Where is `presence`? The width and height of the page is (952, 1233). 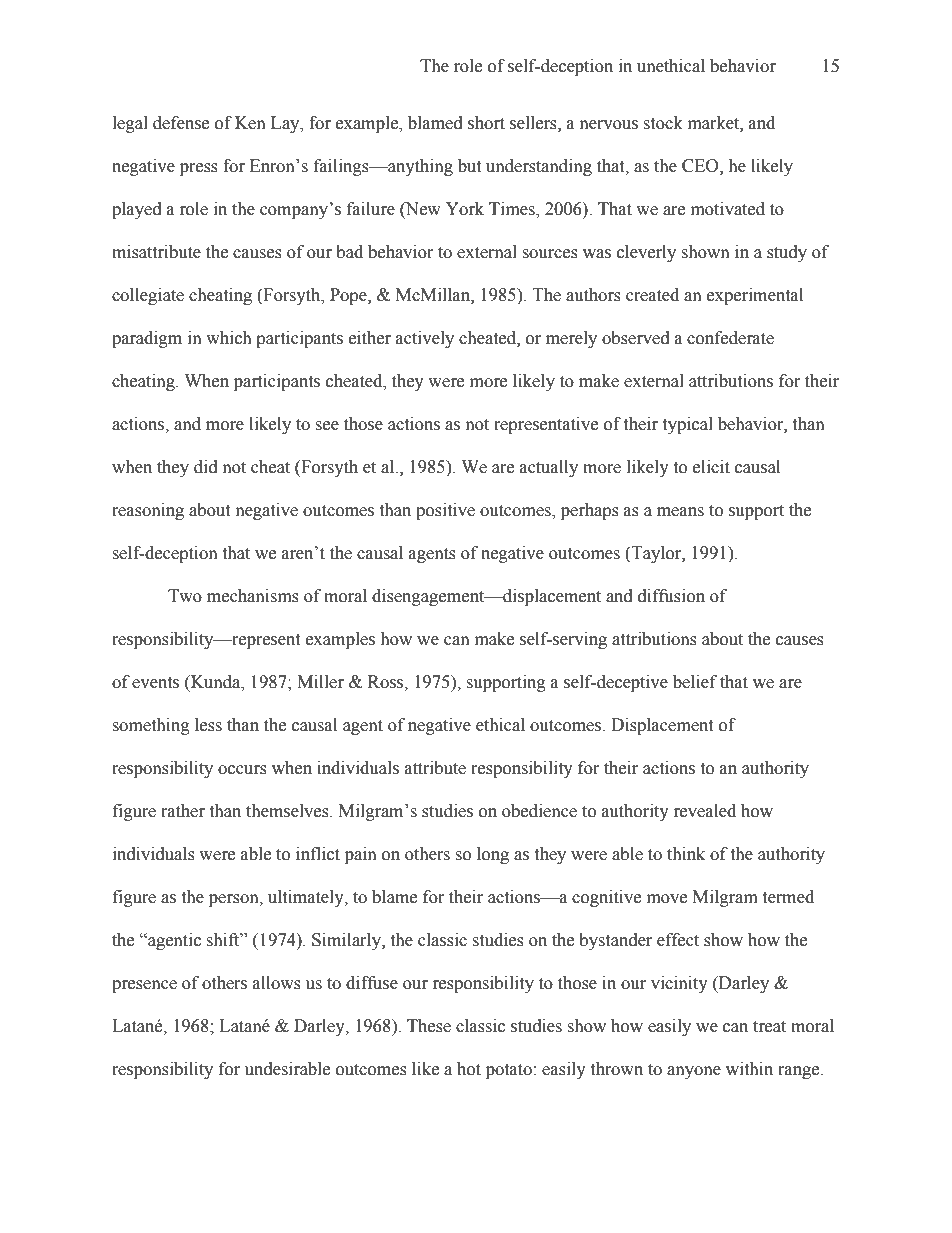 presence is located at coordinates (144, 986).
